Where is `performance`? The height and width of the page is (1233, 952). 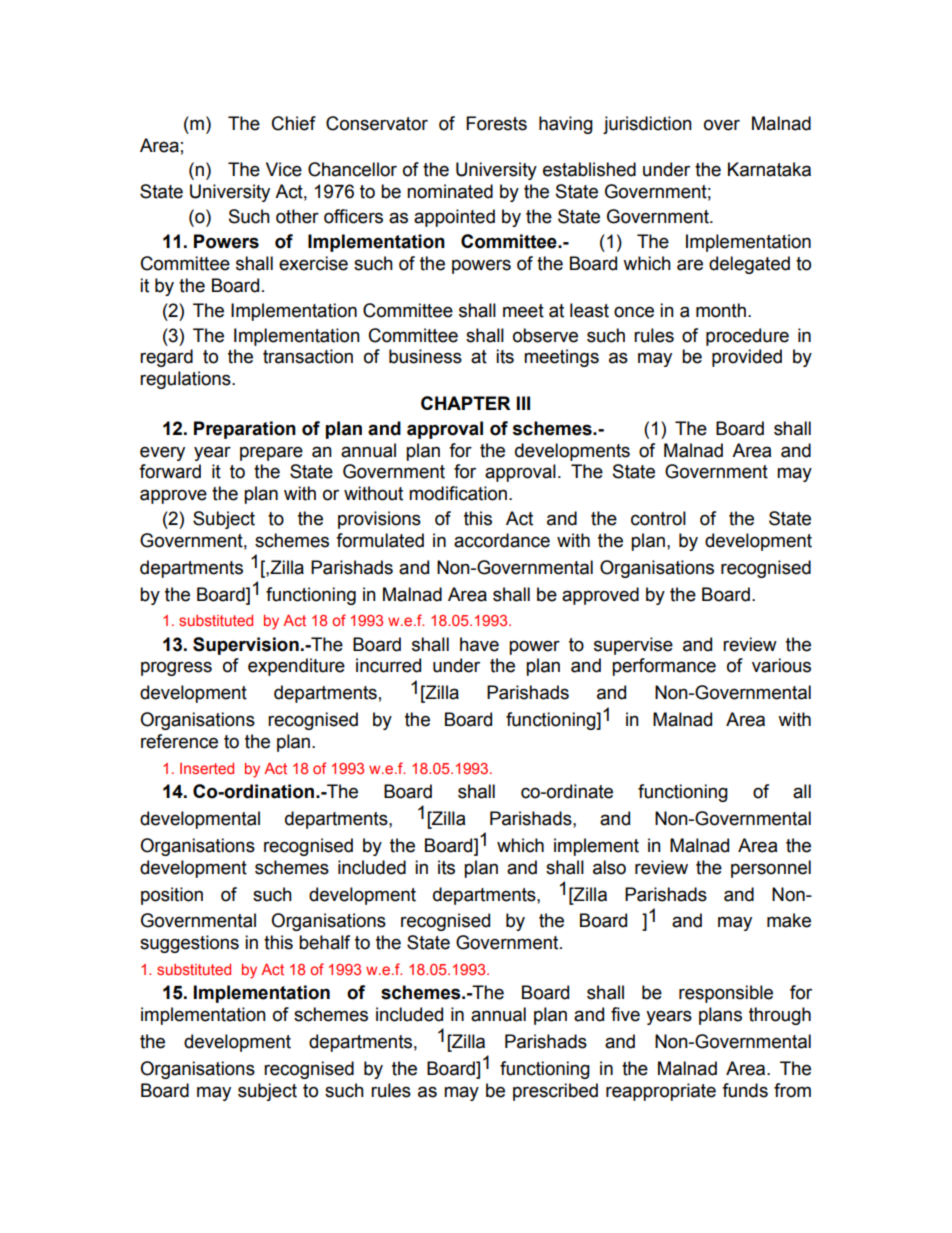
performance is located at coordinates (664, 667).
